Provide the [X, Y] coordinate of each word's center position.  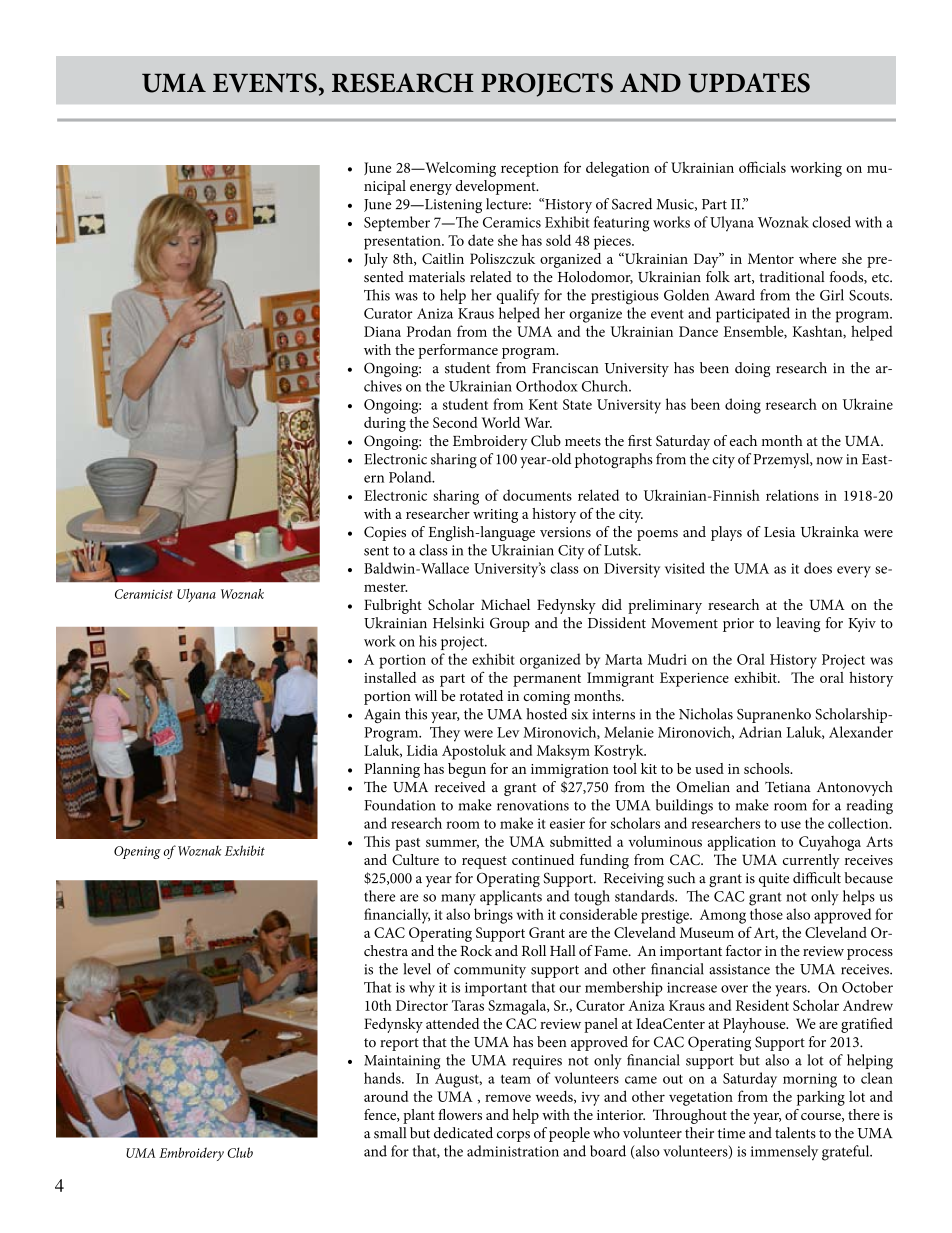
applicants [511, 897]
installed [390, 677]
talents [795, 1133]
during [385, 424]
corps [513, 1136]
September [397, 223]
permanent [547, 680]
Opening [137, 852]
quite [774, 880]
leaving [798, 624]
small [390, 1133]
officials [762, 167]
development [496, 187]
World [501, 422]
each [743, 440]
